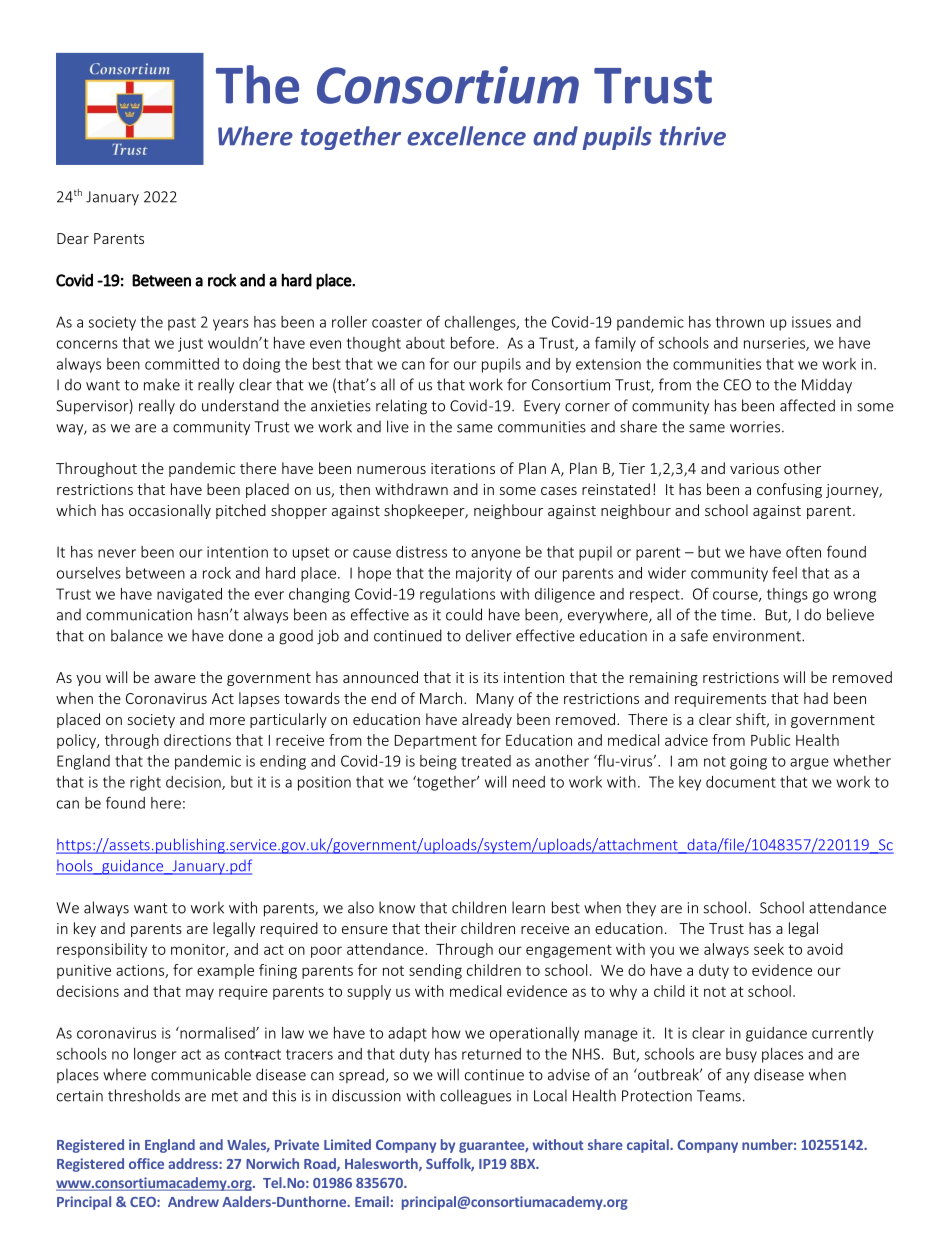 Image resolution: width=952 pixels, height=1233 pixels. I want to click on their, so click(440, 928).
